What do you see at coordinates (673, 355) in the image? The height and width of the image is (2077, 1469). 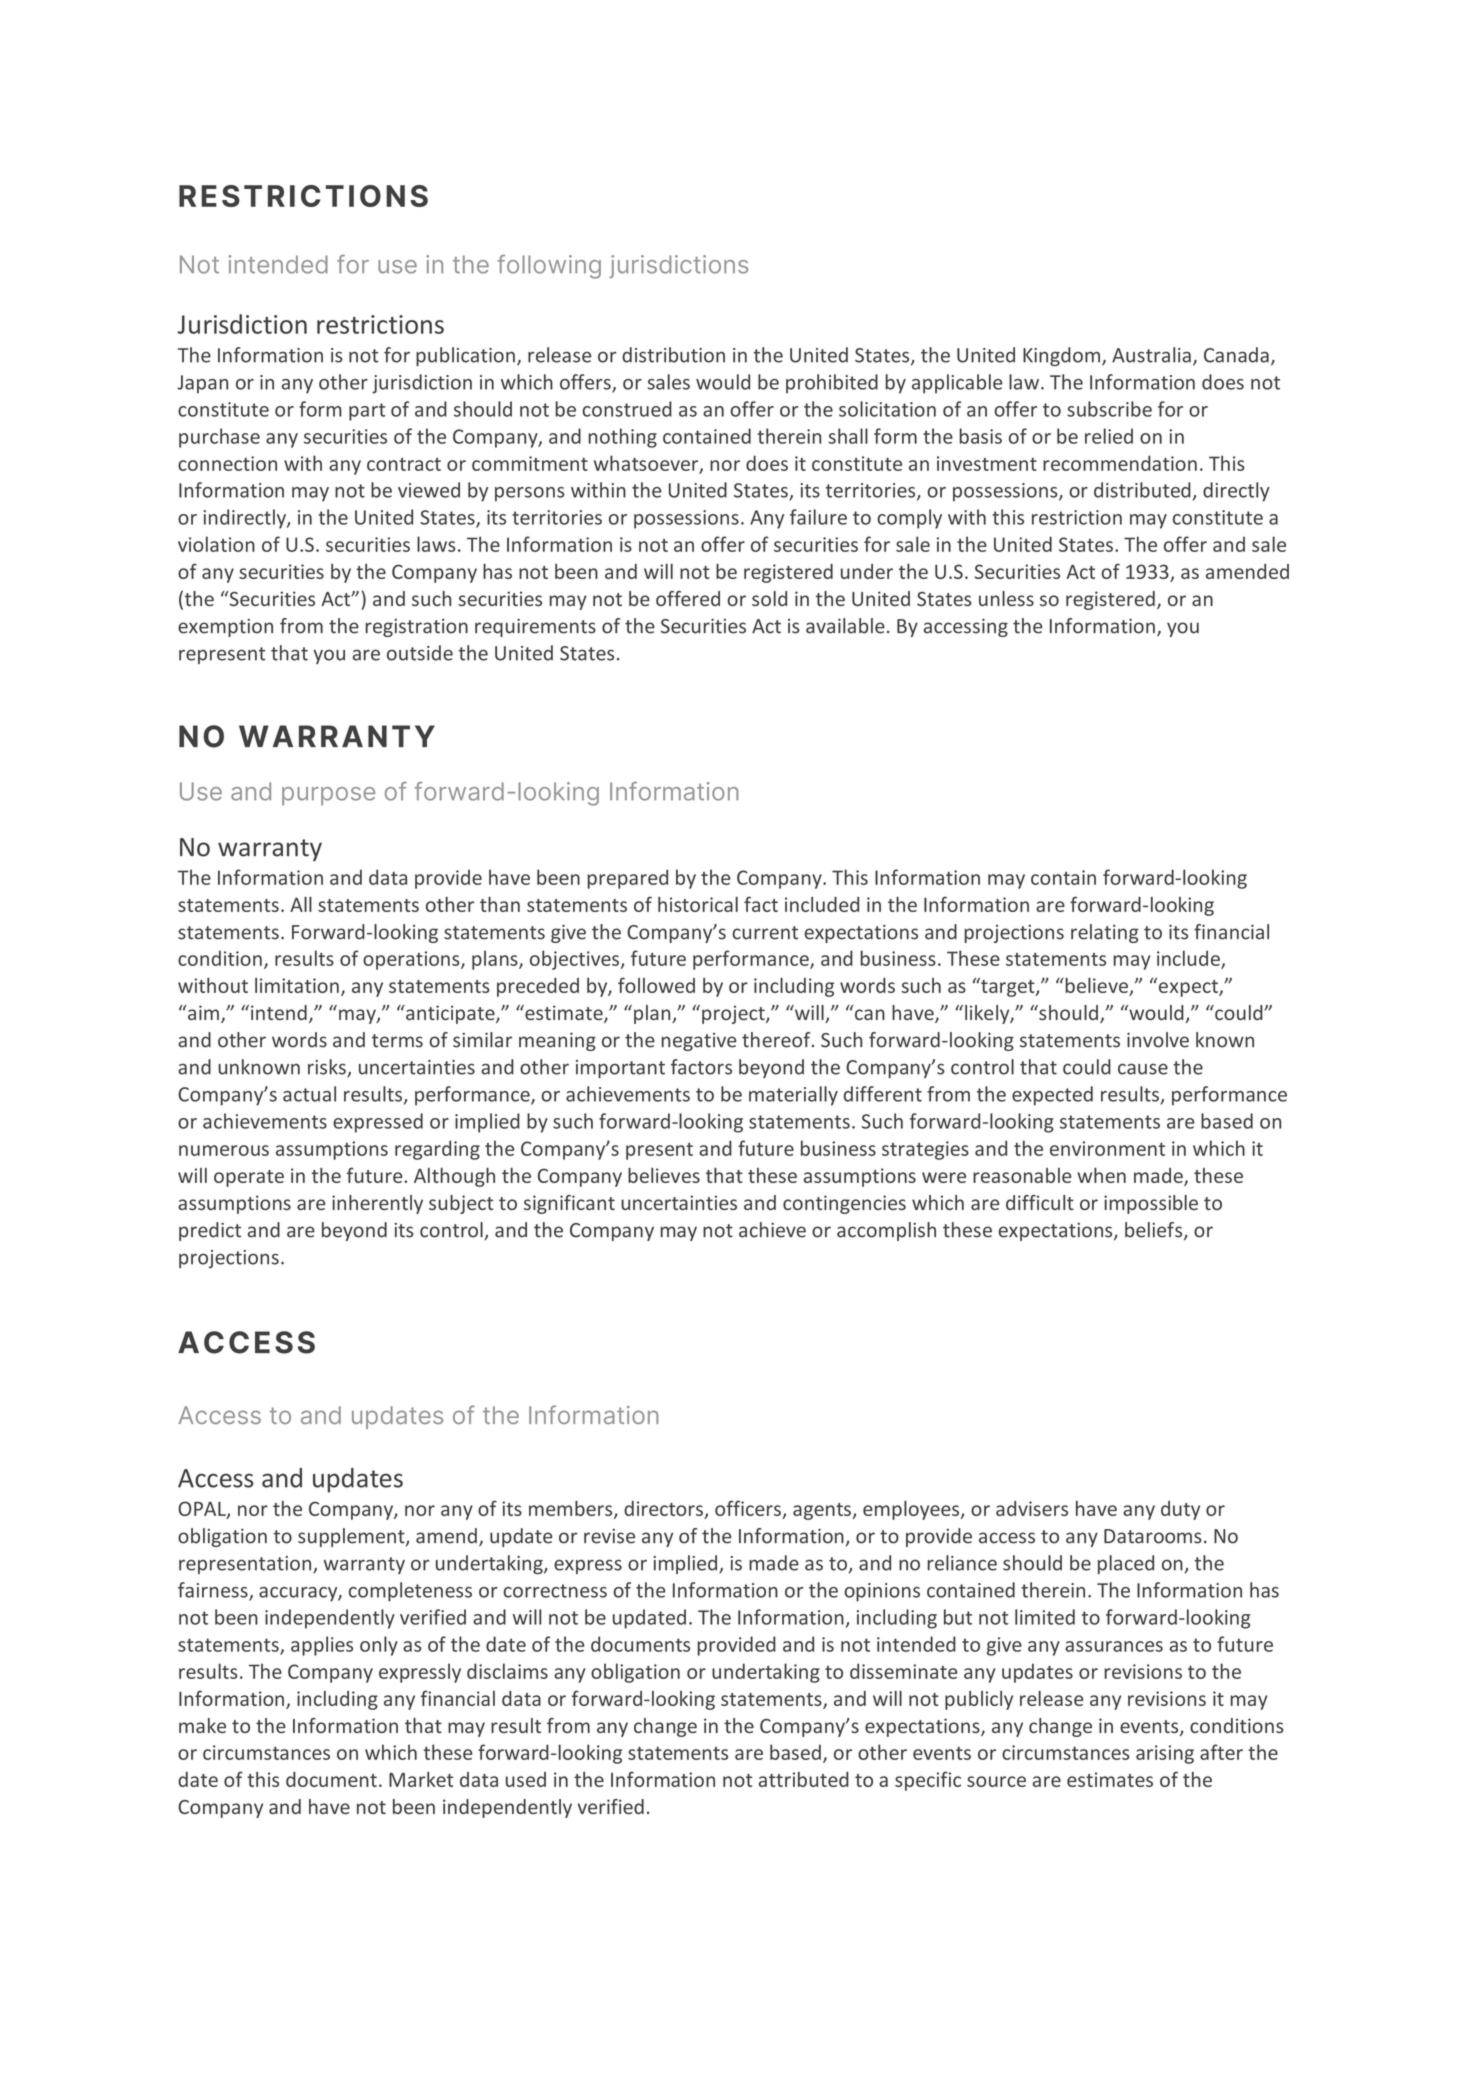 I see `distribution` at bounding box center [673, 355].
